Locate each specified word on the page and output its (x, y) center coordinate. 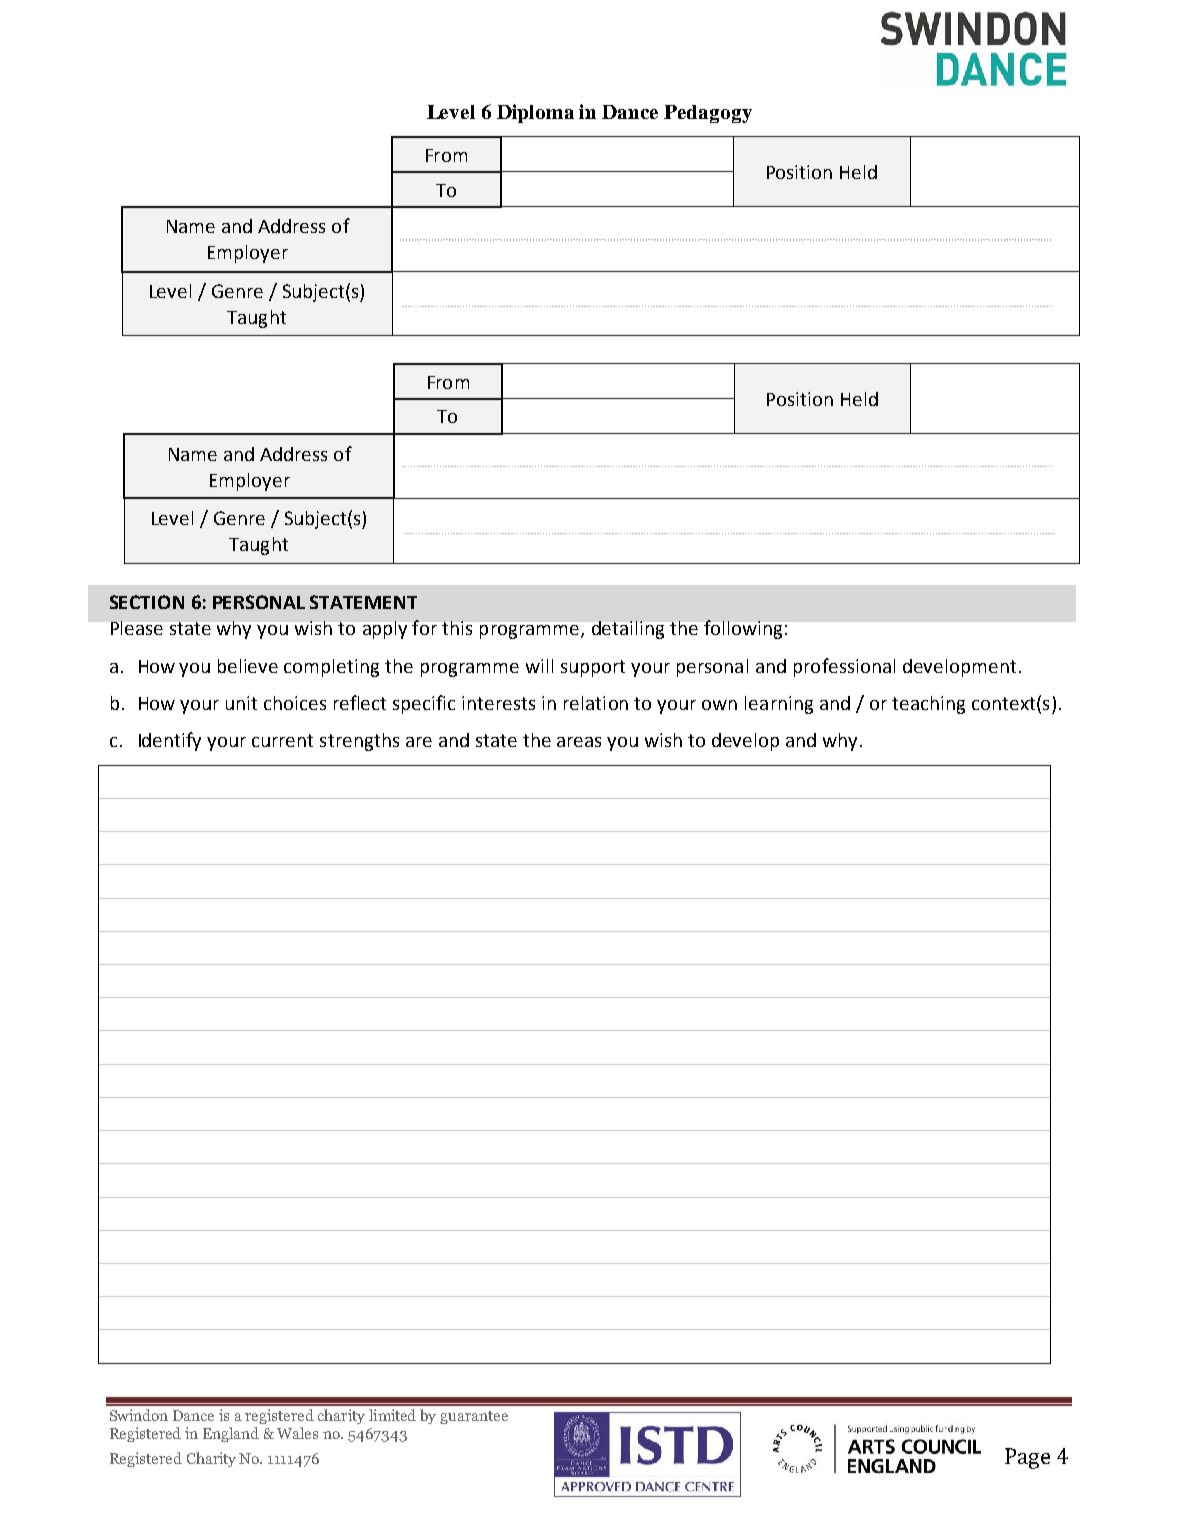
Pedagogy (708, 114)
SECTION (147, 602)
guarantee (474, 1417)
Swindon (139, 1415)
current (282, 740)
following (743, 629)
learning (779, 705)
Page (1027, 1458)
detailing (628, 630)
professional (844, 667)
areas (579, 742)
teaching (928, 705)
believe (248, 666)
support (593, 668)
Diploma (535, 113)
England (231, 1434)
